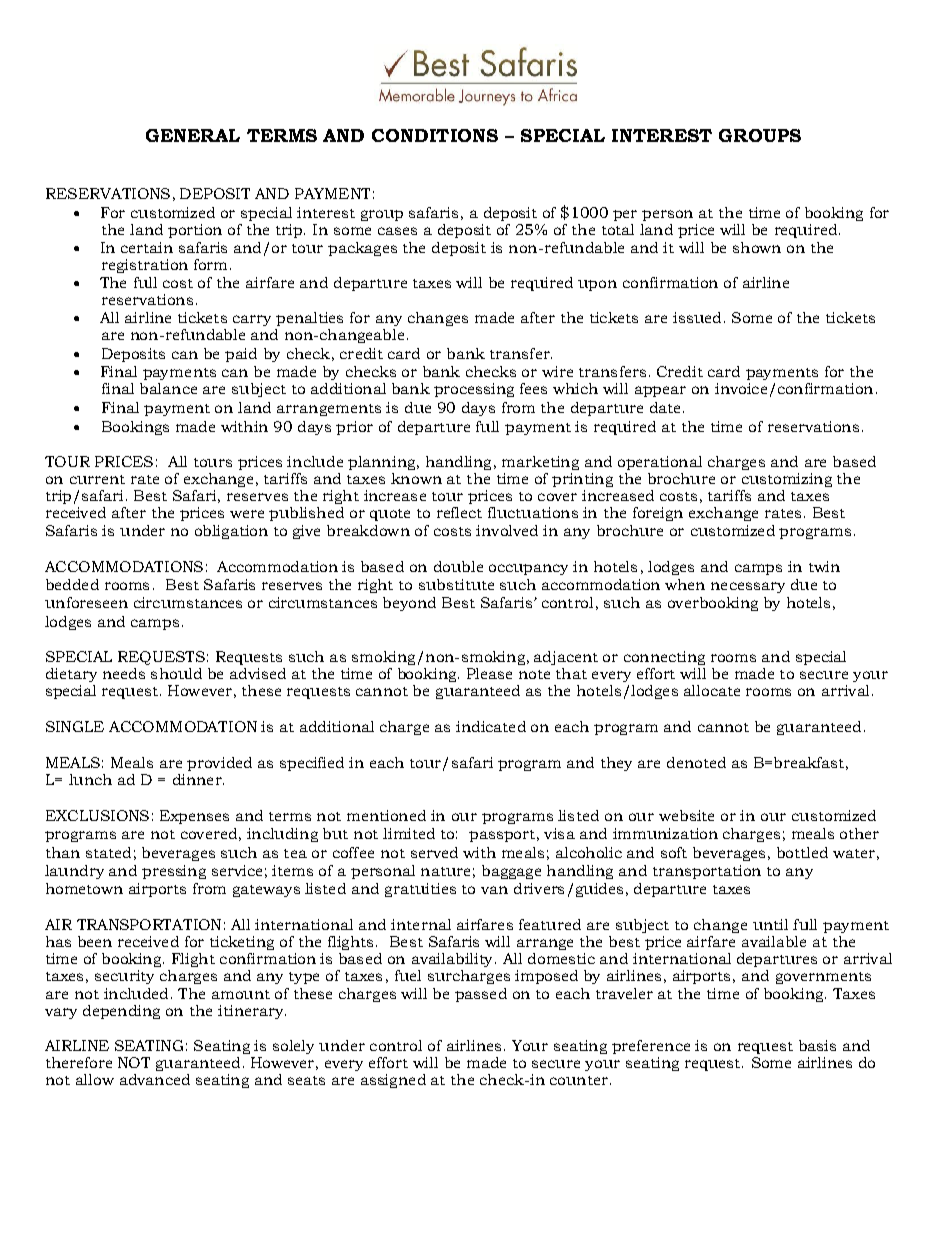 The height and width of the screenshot is (1233, 952). I want to click on advanced, so click(155, 1079).
